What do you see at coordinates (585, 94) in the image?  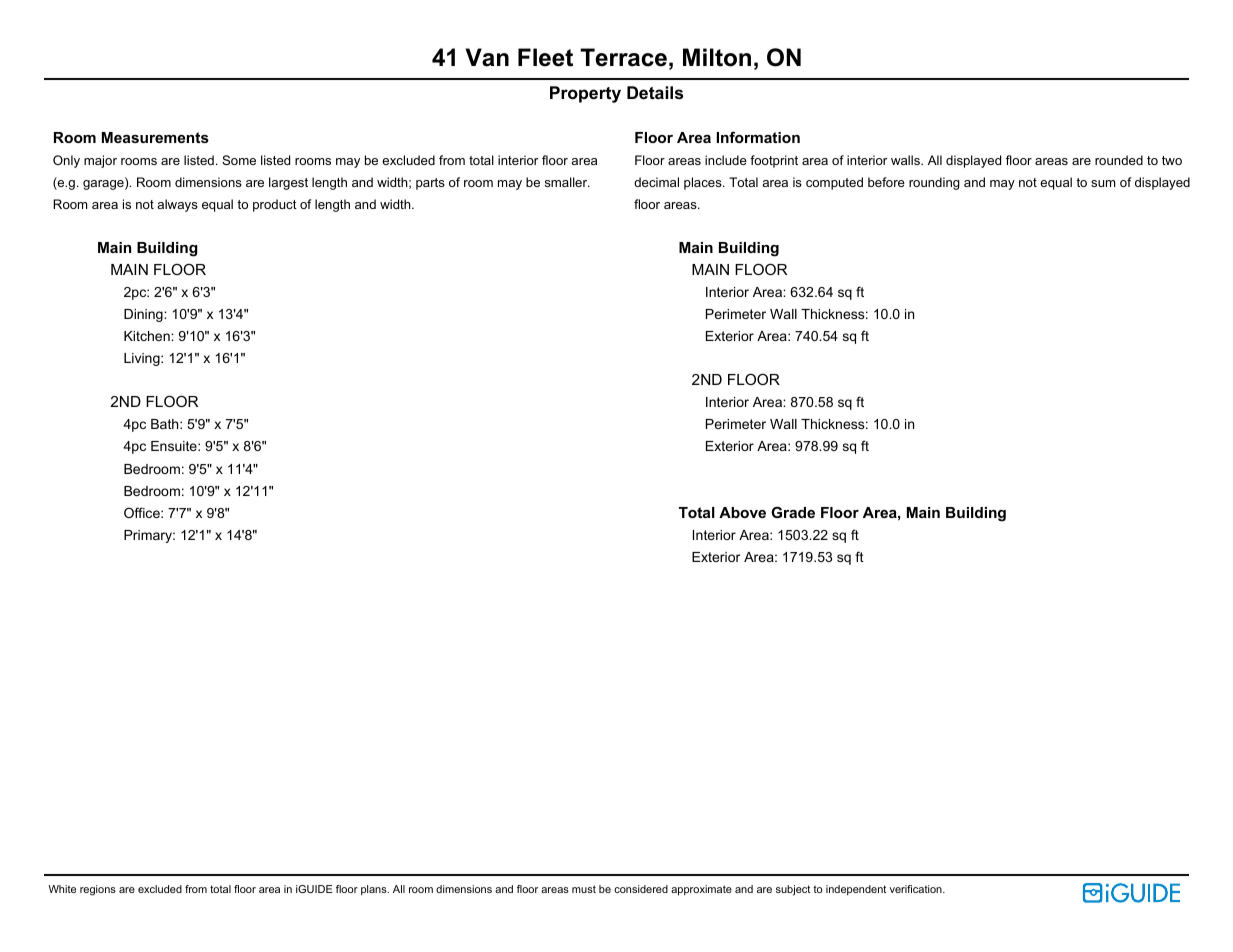 I see `Property` at bounding box center [585, 94].
